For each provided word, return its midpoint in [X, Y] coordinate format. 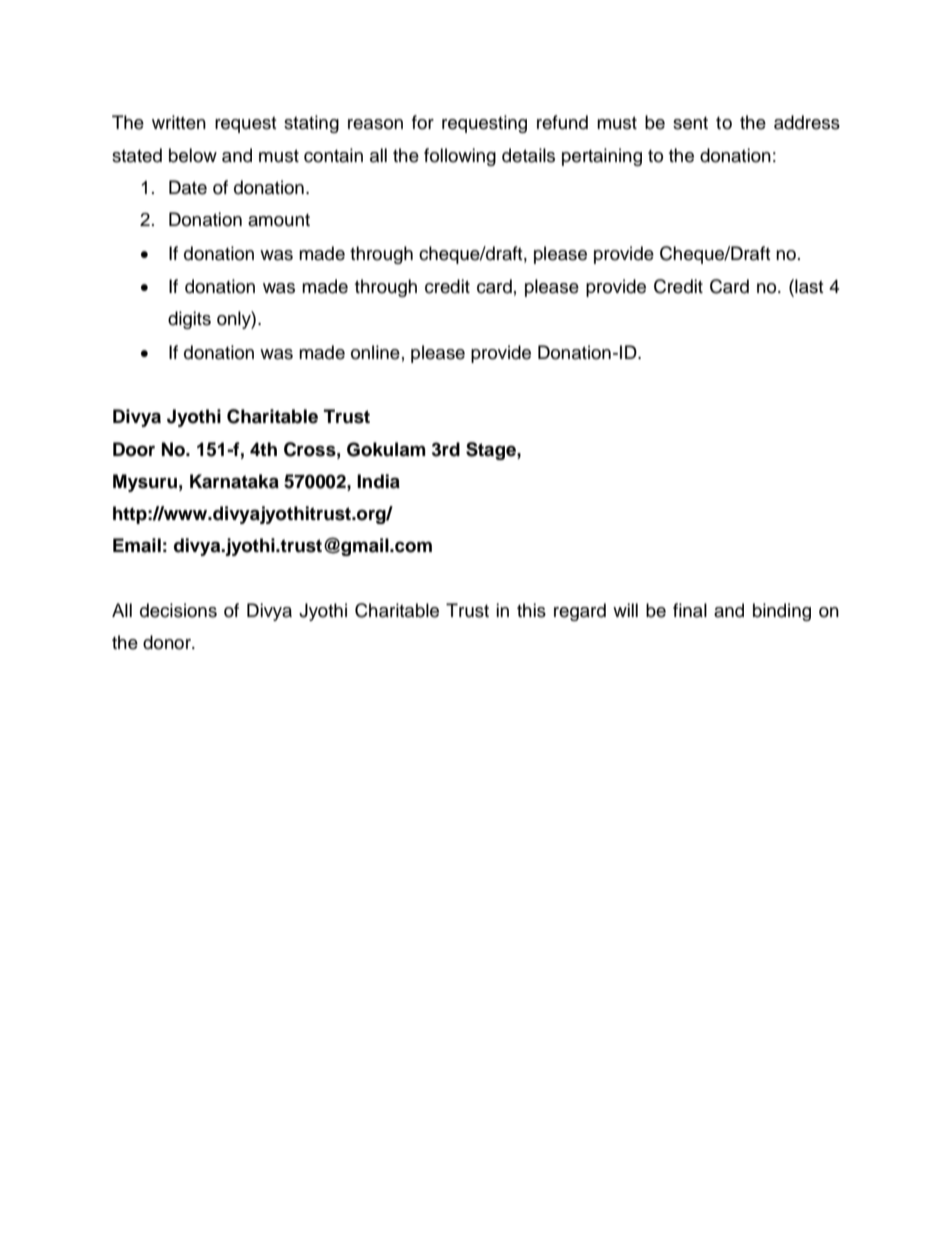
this [531, 610]
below [193, 155]
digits [189, 320]
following [460, 157]
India [378, 481]
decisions [178, 610]
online [375, 352]
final [690, 610]
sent [690, 123]
